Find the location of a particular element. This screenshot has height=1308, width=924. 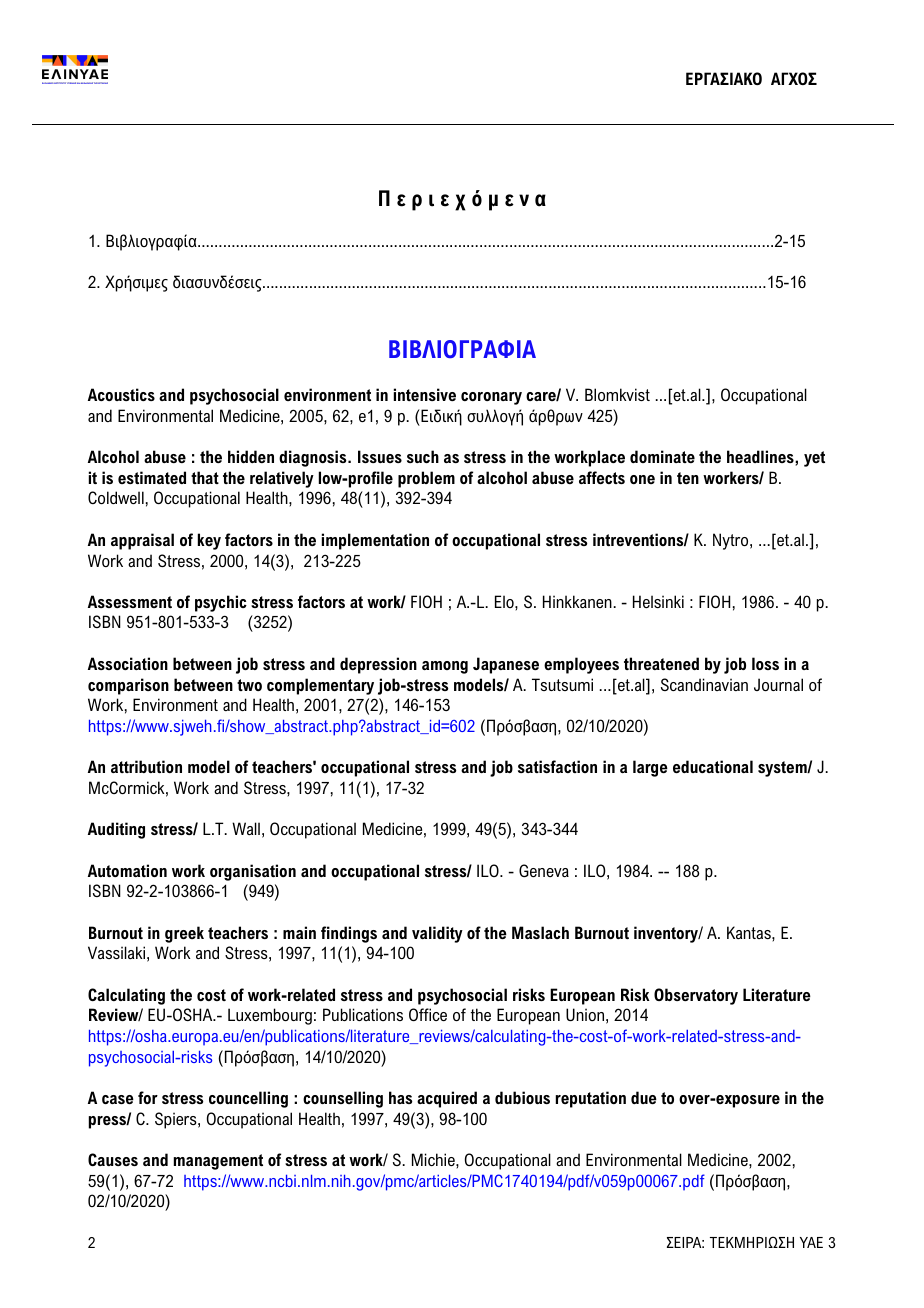

management is located at coordinates (218, 1162).
